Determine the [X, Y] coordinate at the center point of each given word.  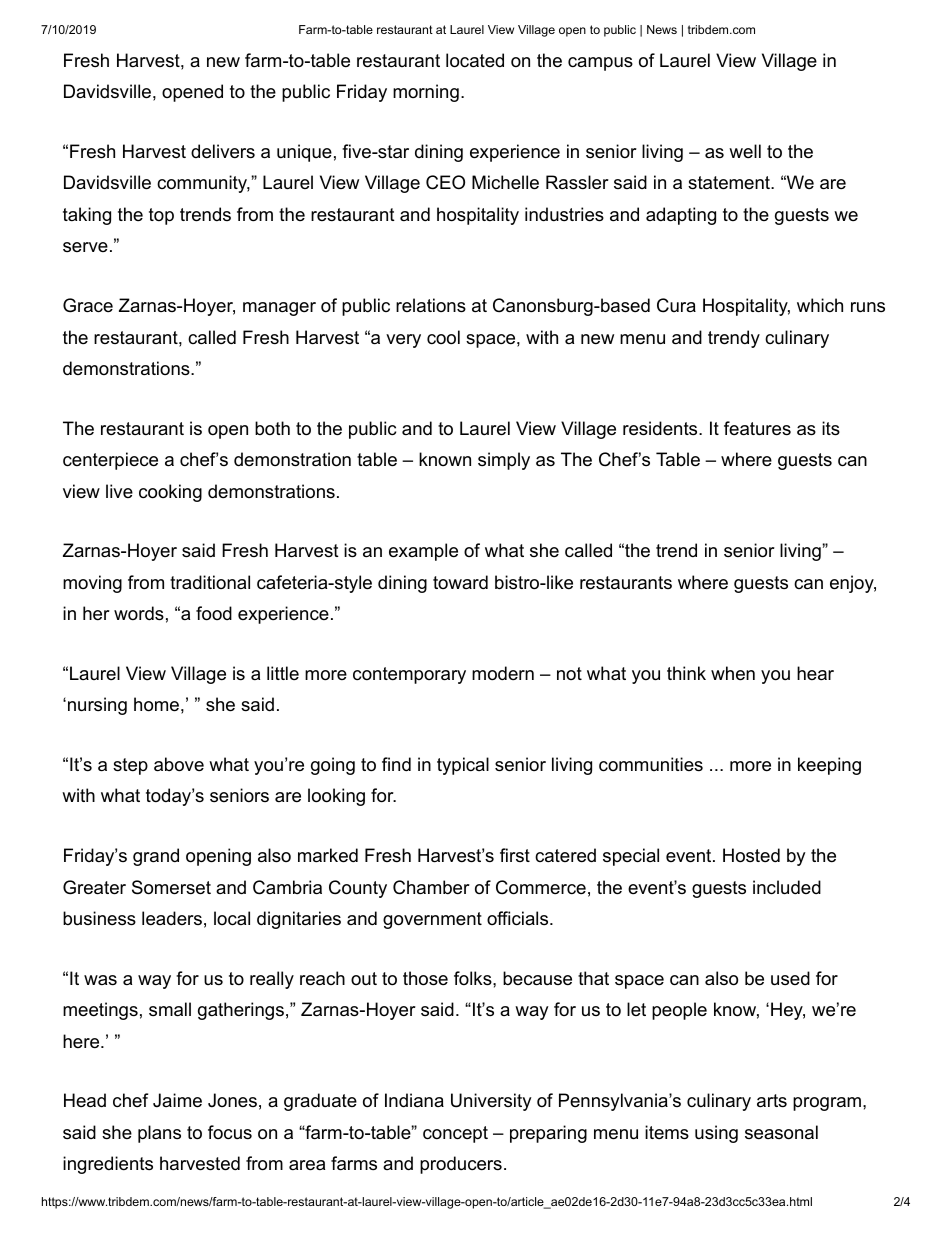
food [214, 613]
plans [159, 1134]
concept [455, 1134]
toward [460, 582]
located [475, 60]
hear [815, 673]
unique [304, 153]
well [745, 151]
